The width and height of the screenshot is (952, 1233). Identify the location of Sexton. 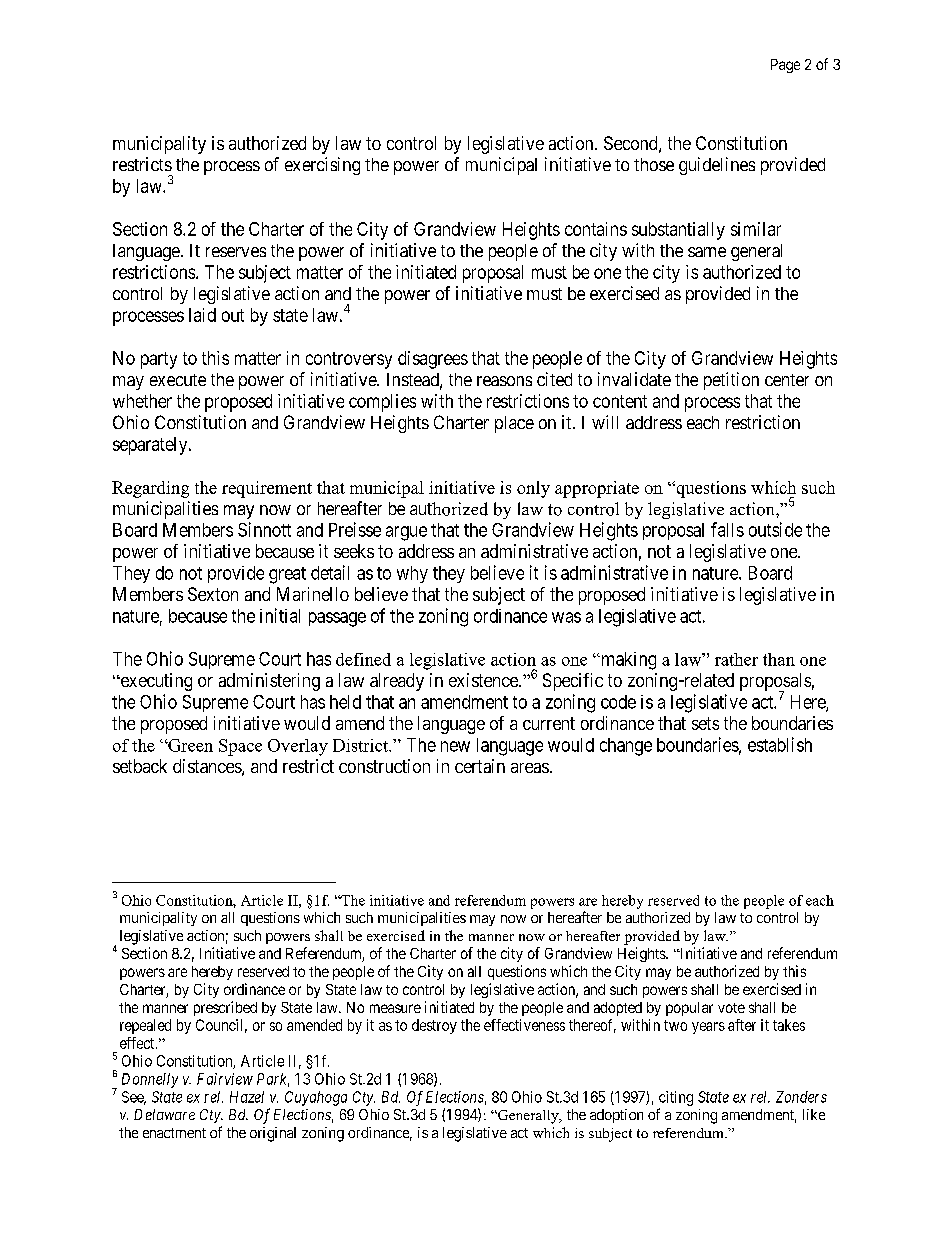
(213, 594).
